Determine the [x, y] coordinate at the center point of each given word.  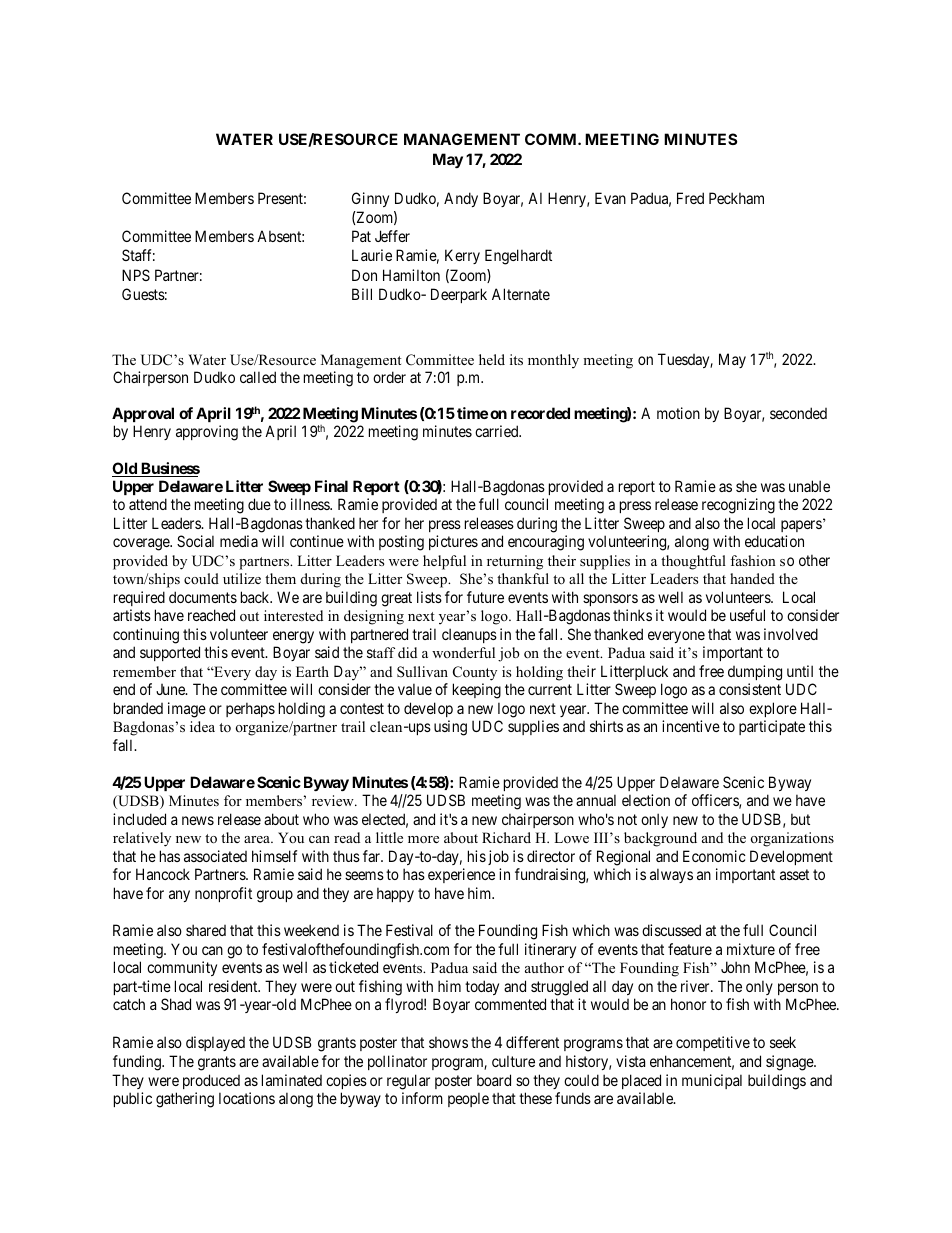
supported [170, 653]
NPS [136, 275]
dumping [755, 673]
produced [211, 1081]
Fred [690, 198]
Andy [461, 199]
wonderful [463, 652]
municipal [712, 1081]
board [494, 1080]
